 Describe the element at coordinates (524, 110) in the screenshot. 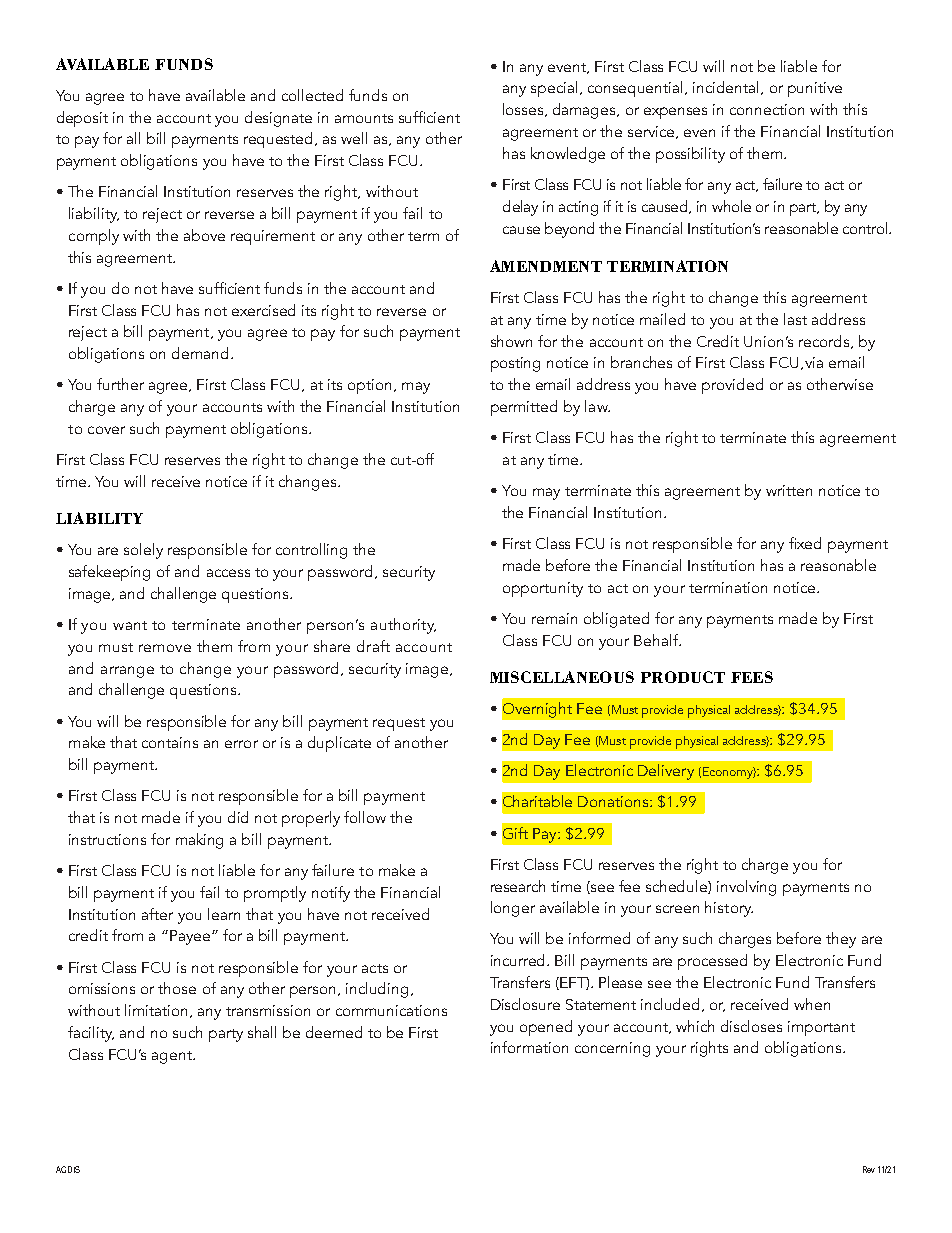

I see `losses` at that location.
